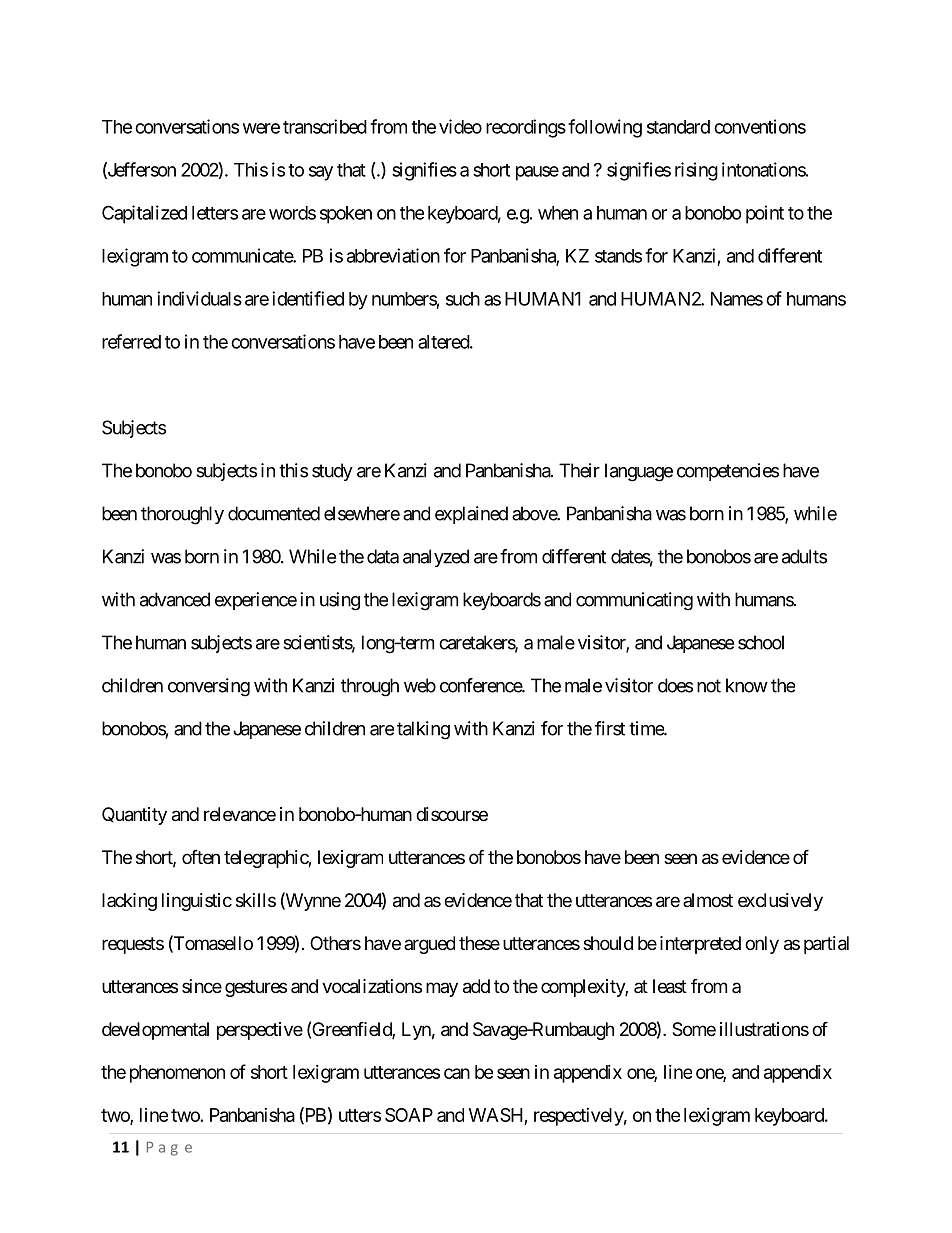 This screenshot has width=952, height=1233. What do you see at coordinates (747, 685) in the screenshot?
I see `know` at bounding box center [747, 685].
